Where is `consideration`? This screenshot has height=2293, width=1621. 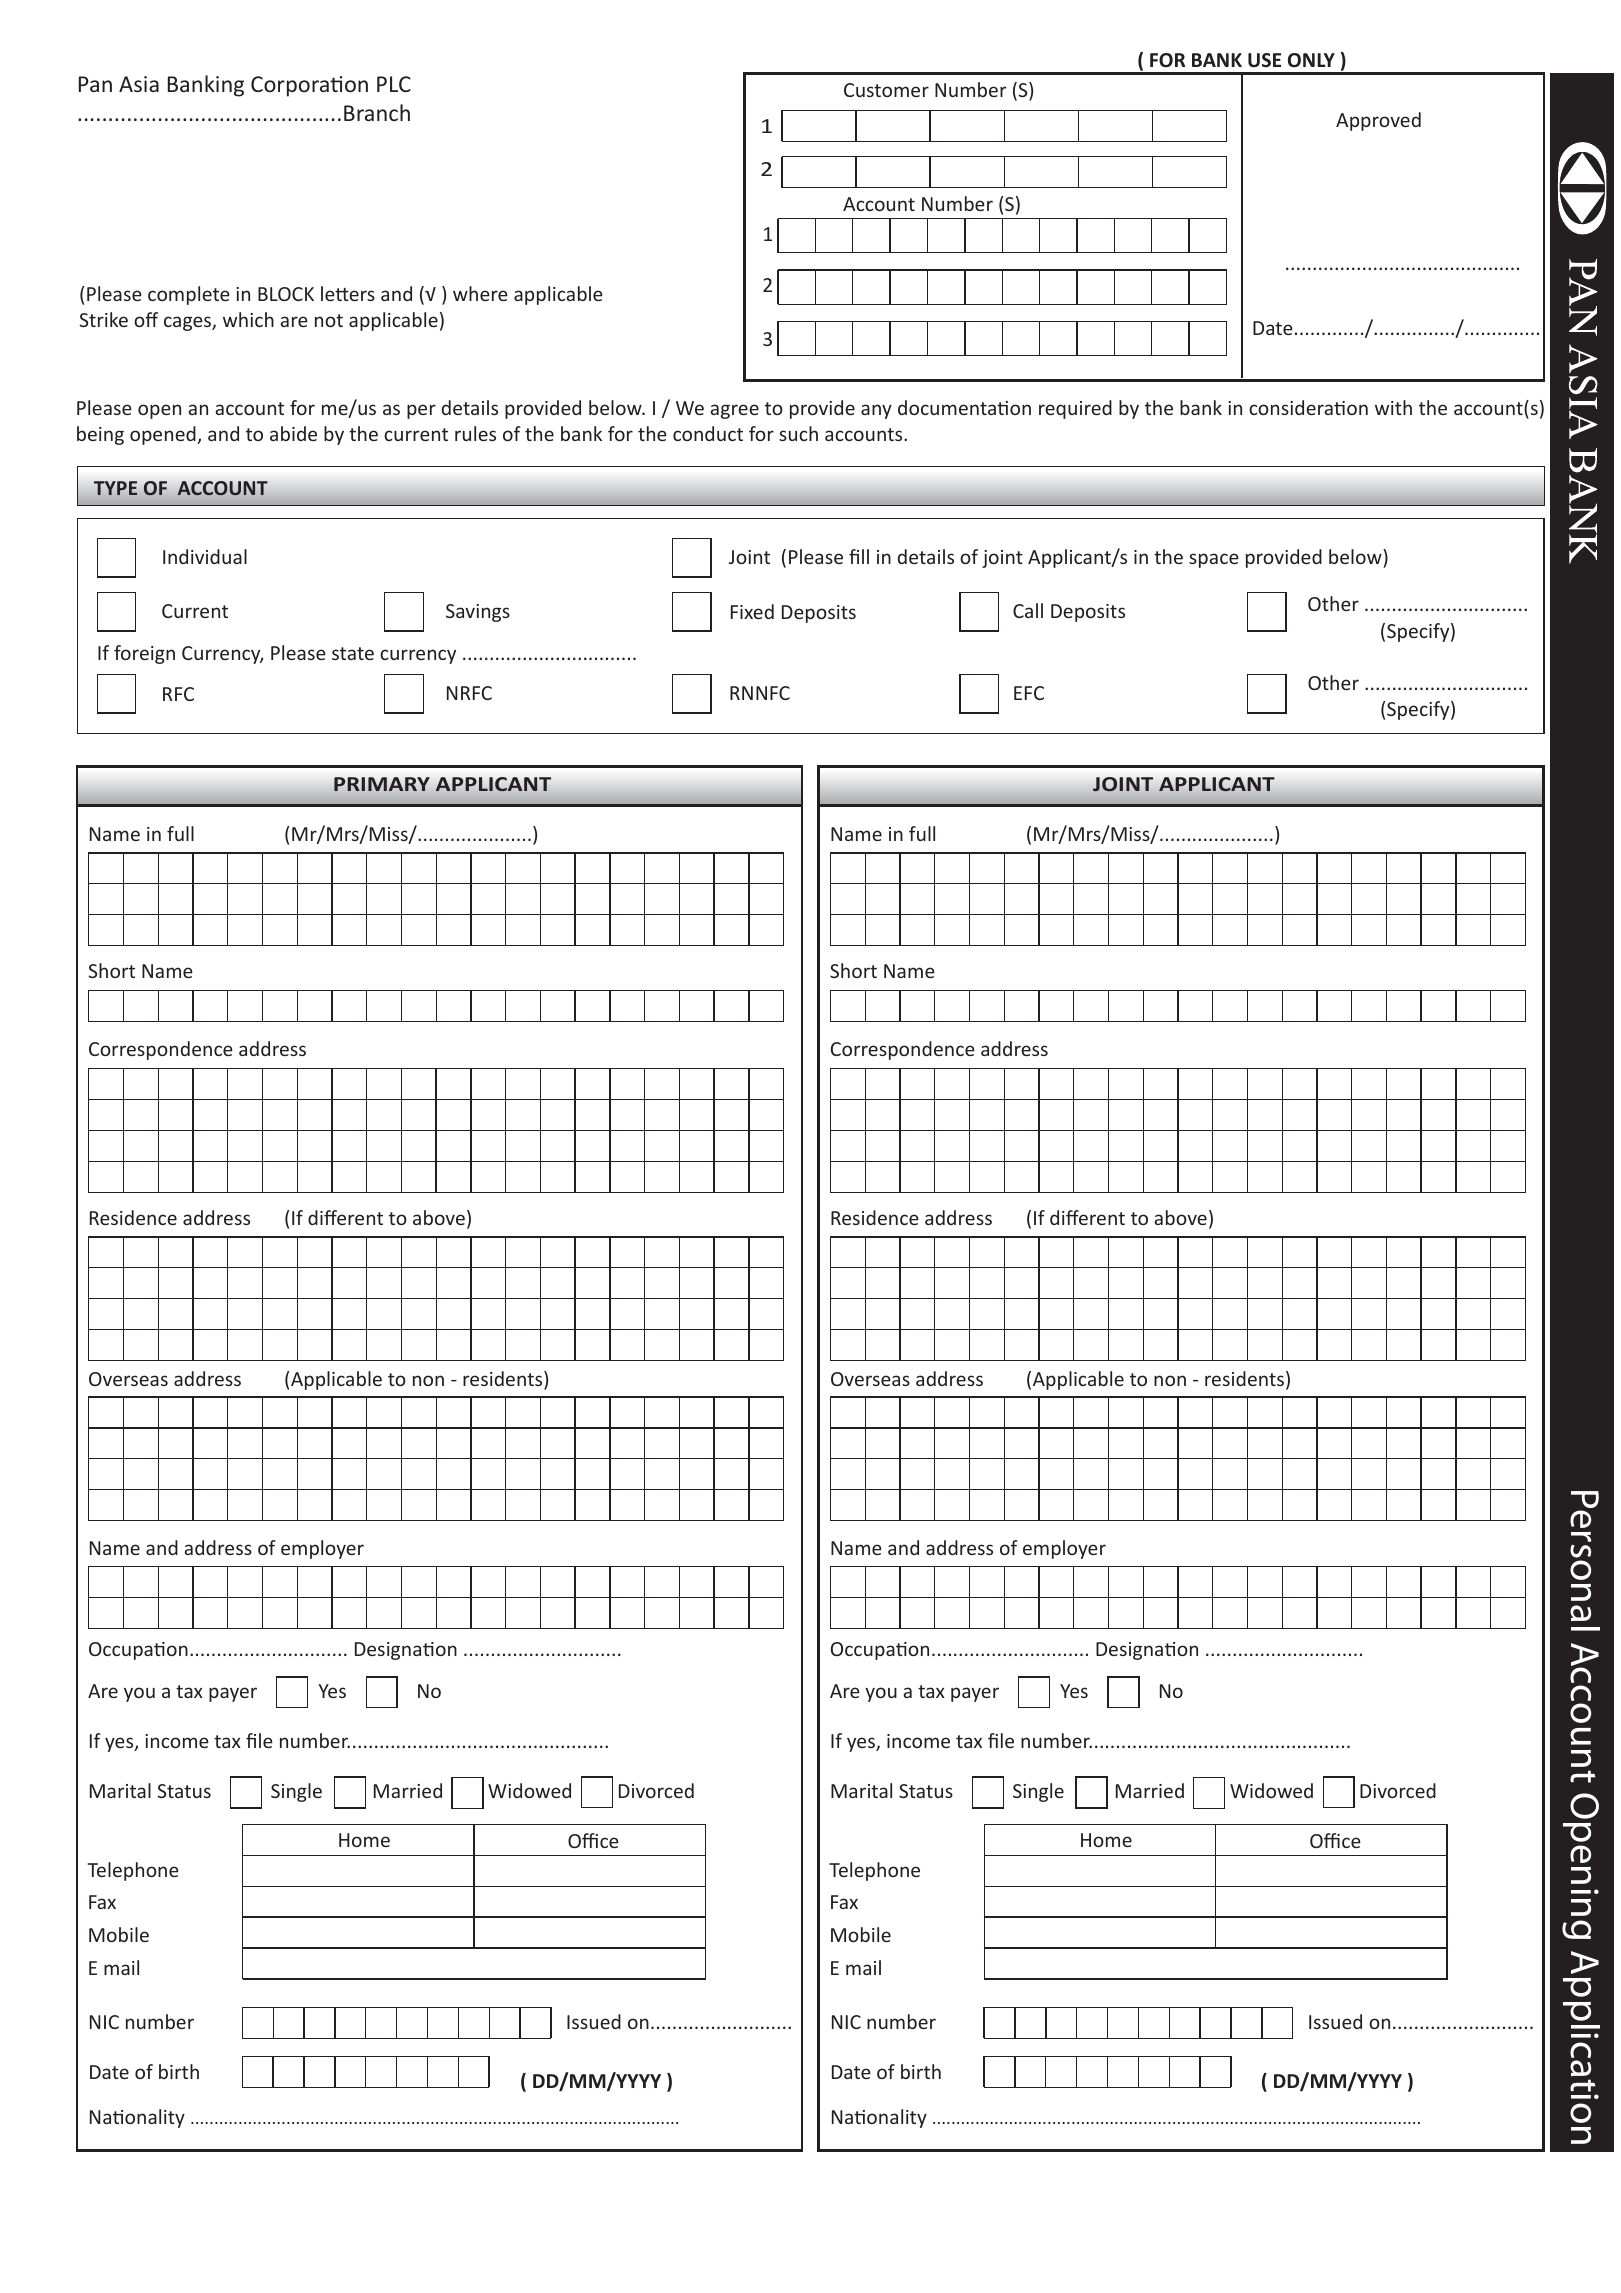
consideration is located at coordinates (1308, 407).
